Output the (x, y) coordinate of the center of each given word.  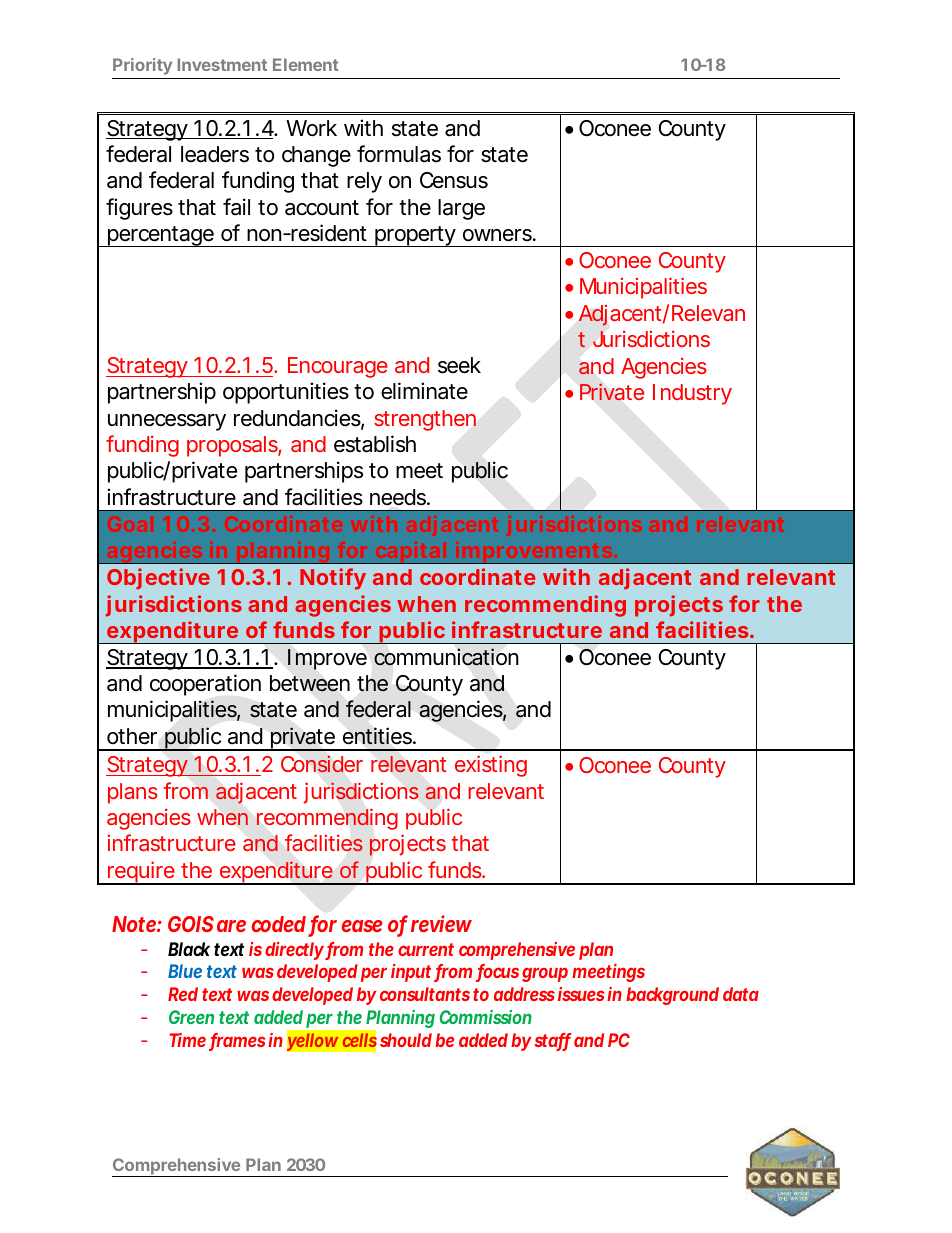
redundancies (297, 418)
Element (305, 64)
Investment (222, 64)
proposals (232, 446)
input (411, 973)
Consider (322, 764)
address (524, 994)
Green (191, 1017)
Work (311, 128)
